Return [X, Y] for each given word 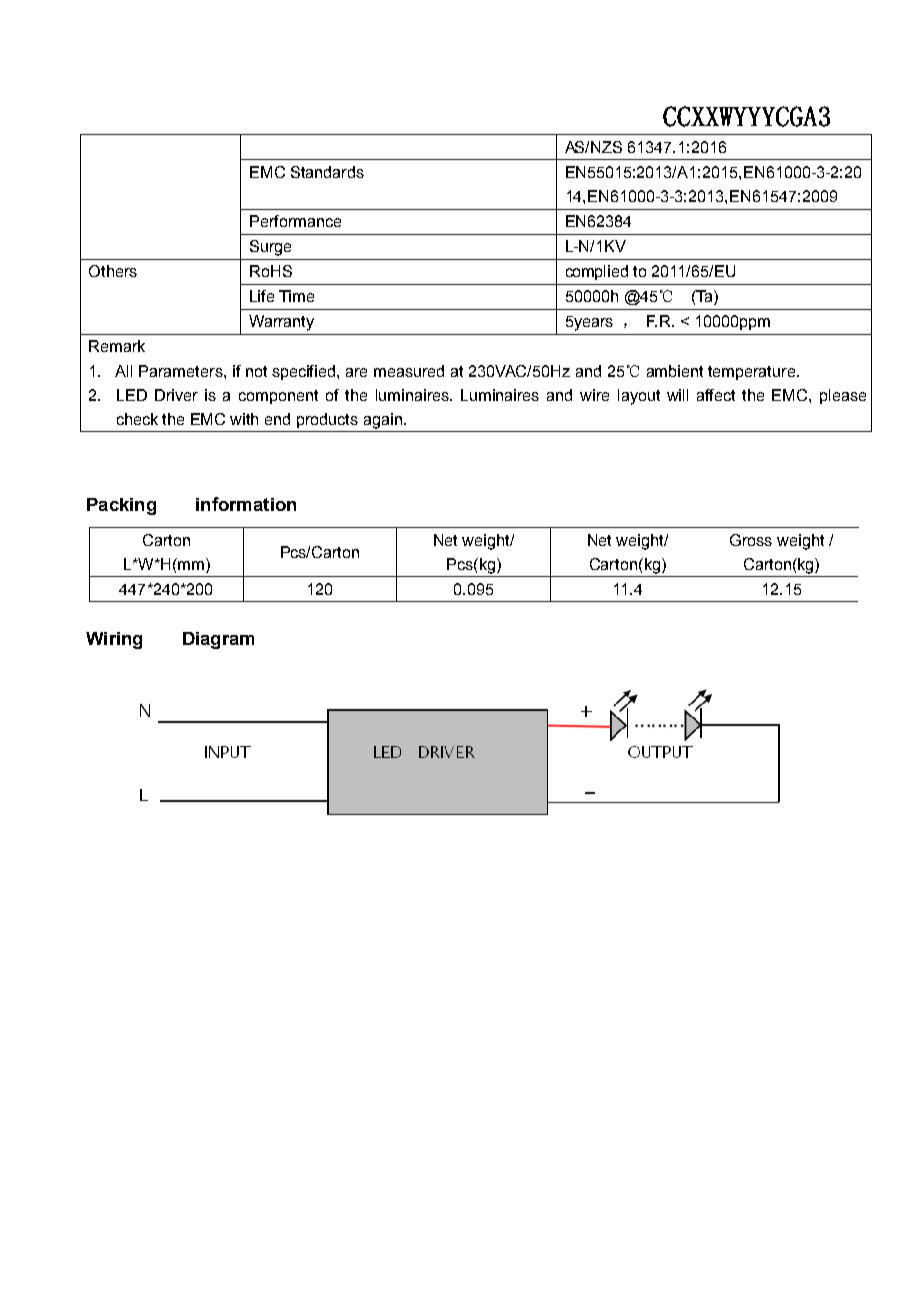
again [384, 421]
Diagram [218, 640]
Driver [176, 395]
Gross [751, 540]
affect [716, 395]
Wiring [114, 640]
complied [597, 272]
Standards [327, 172]
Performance [295, 221]
